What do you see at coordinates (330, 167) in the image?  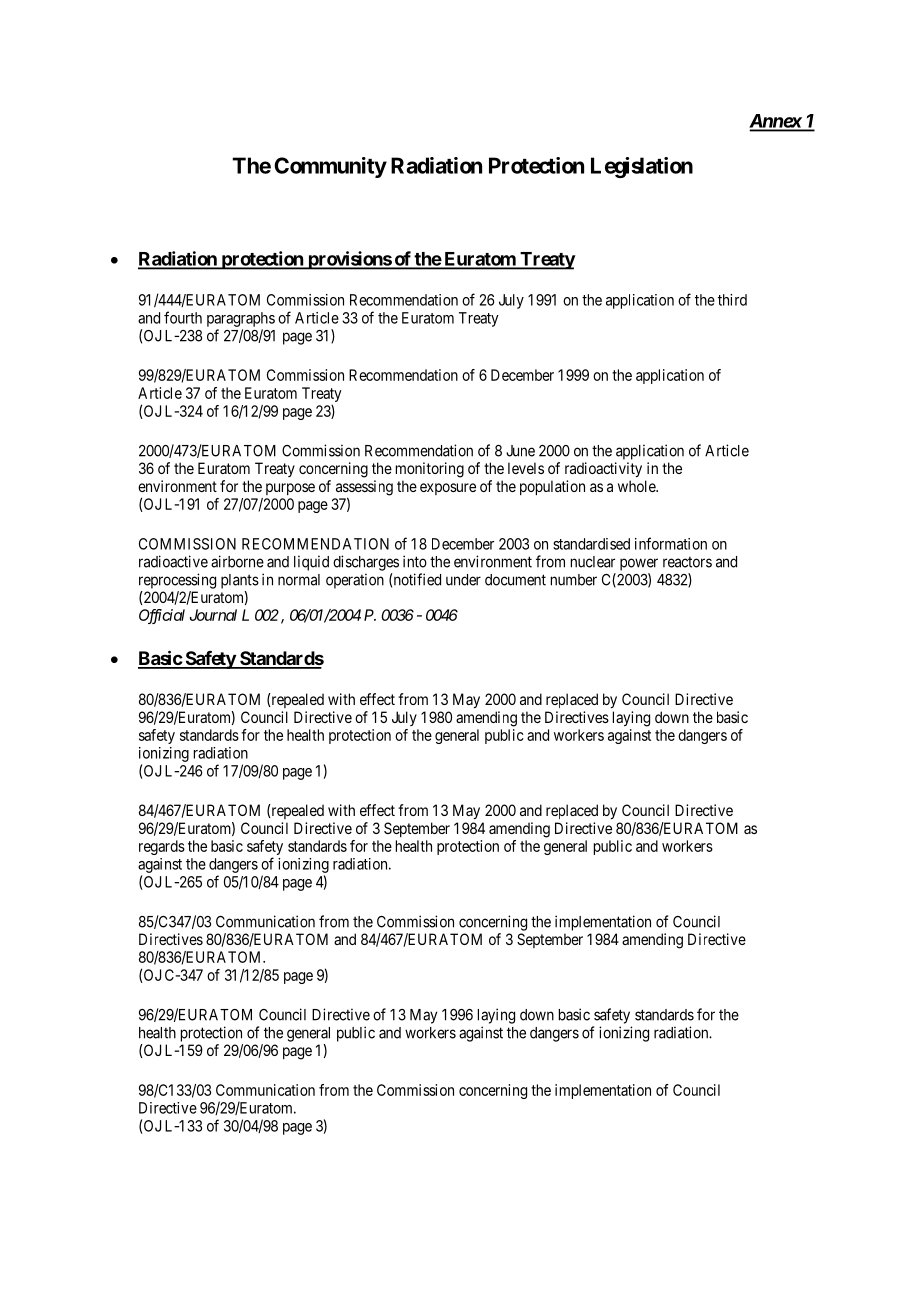 I see `Community` at bounding box center [330, 167].
